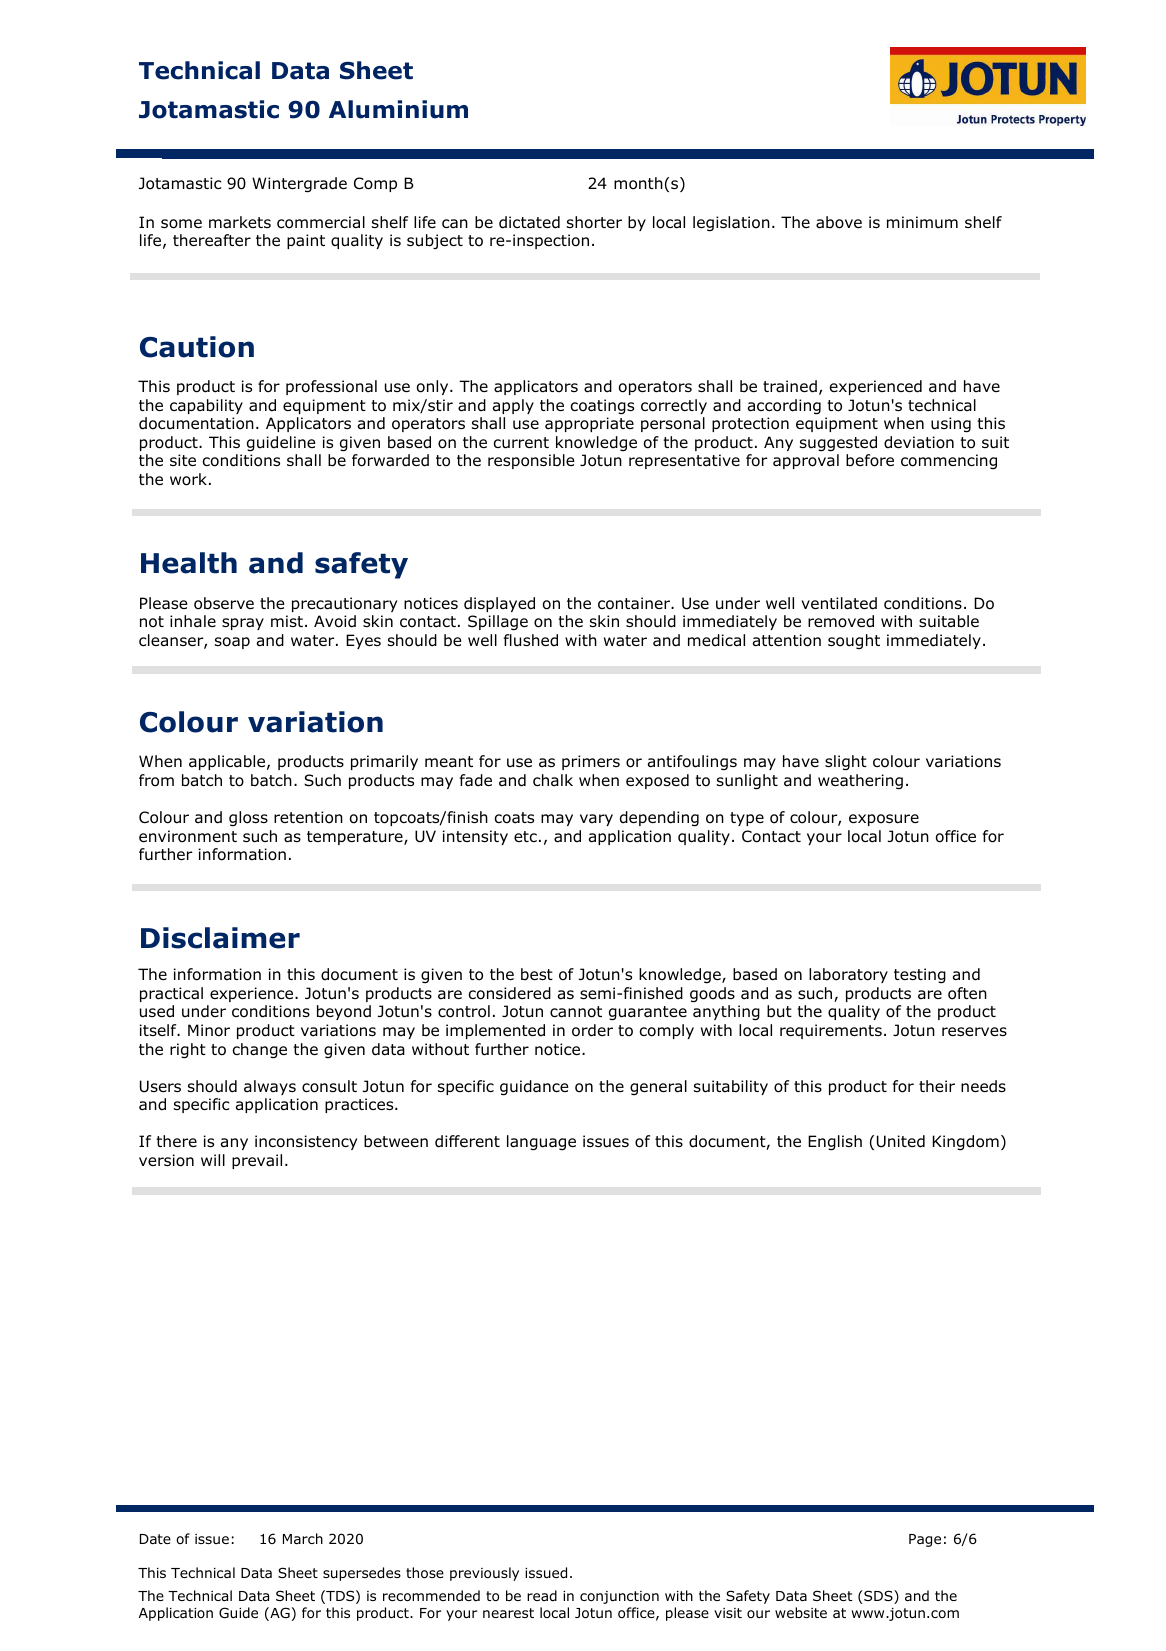 The width and height of the image is (1166, 1651). Describe the element at coordinates (525, 836) in the image. I see `etc` at that location.
